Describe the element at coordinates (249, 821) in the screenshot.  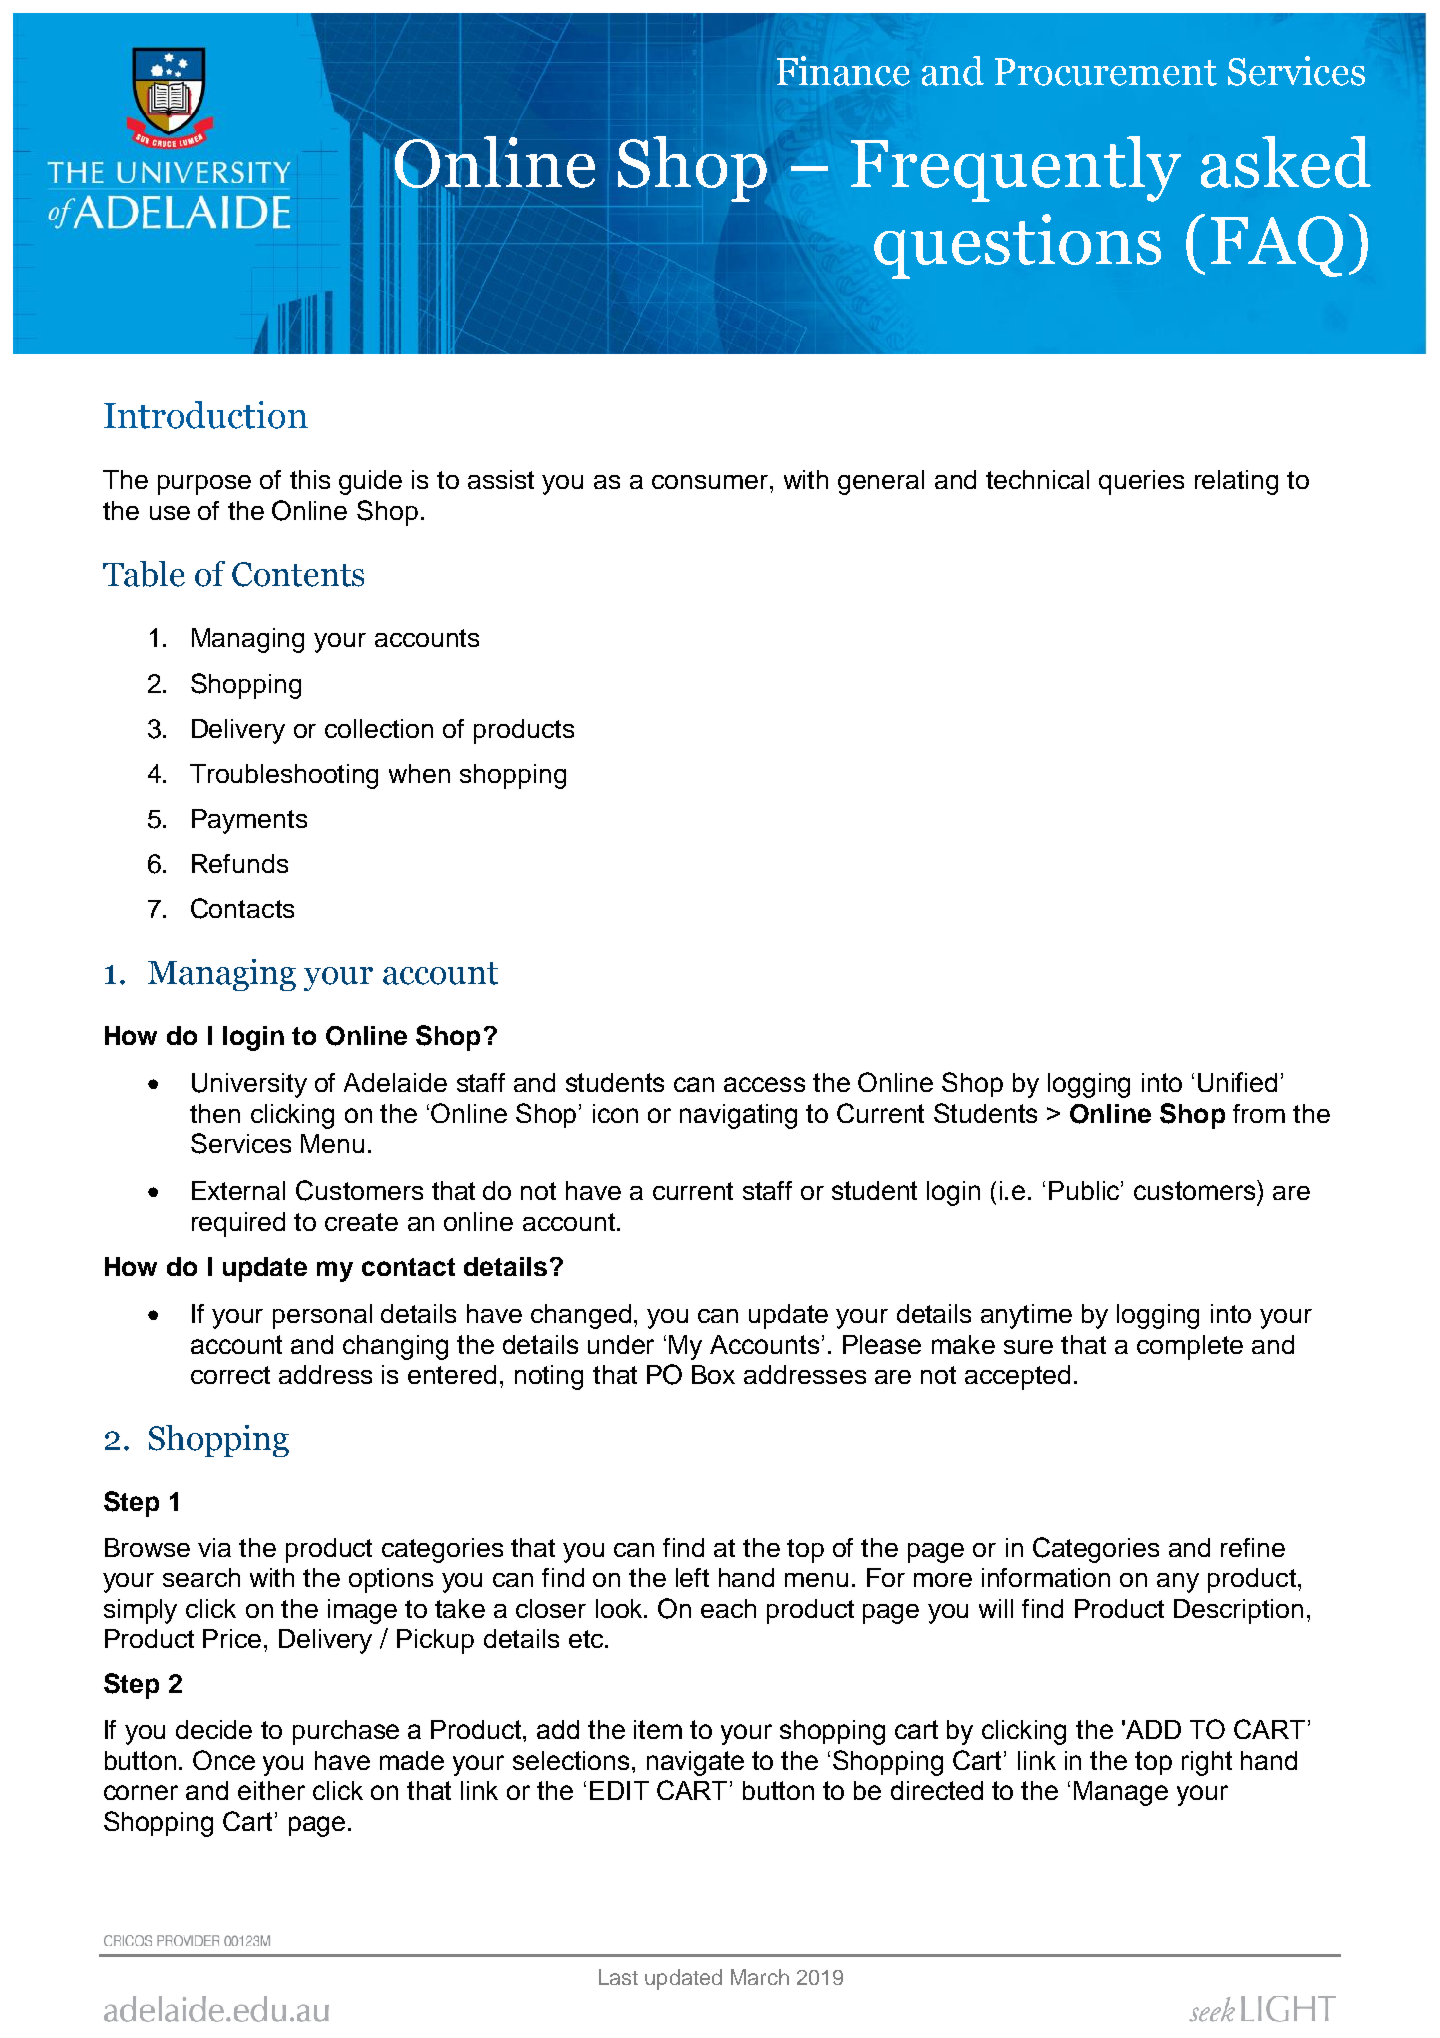
I see `Payments` at that location.
